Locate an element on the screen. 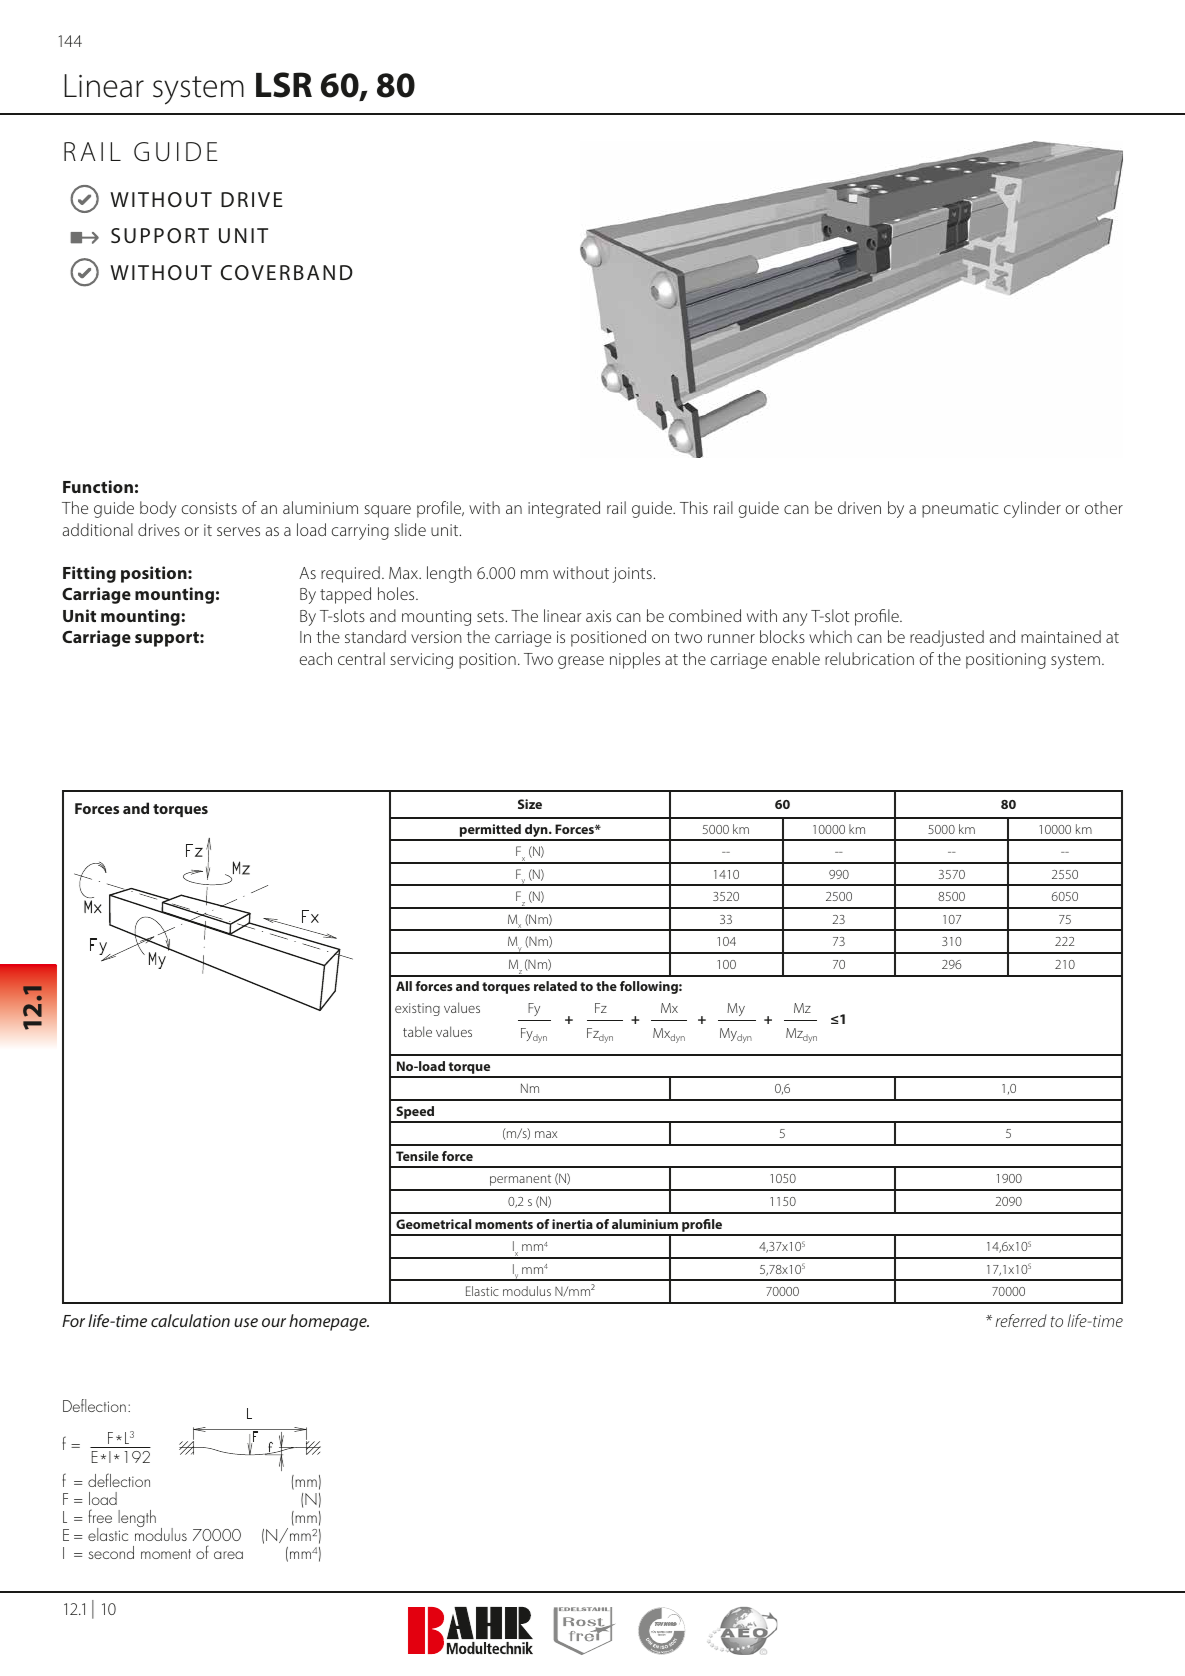 This screenshot has width=1185, height=1676. LSR is located at coordinates (284, 85).
